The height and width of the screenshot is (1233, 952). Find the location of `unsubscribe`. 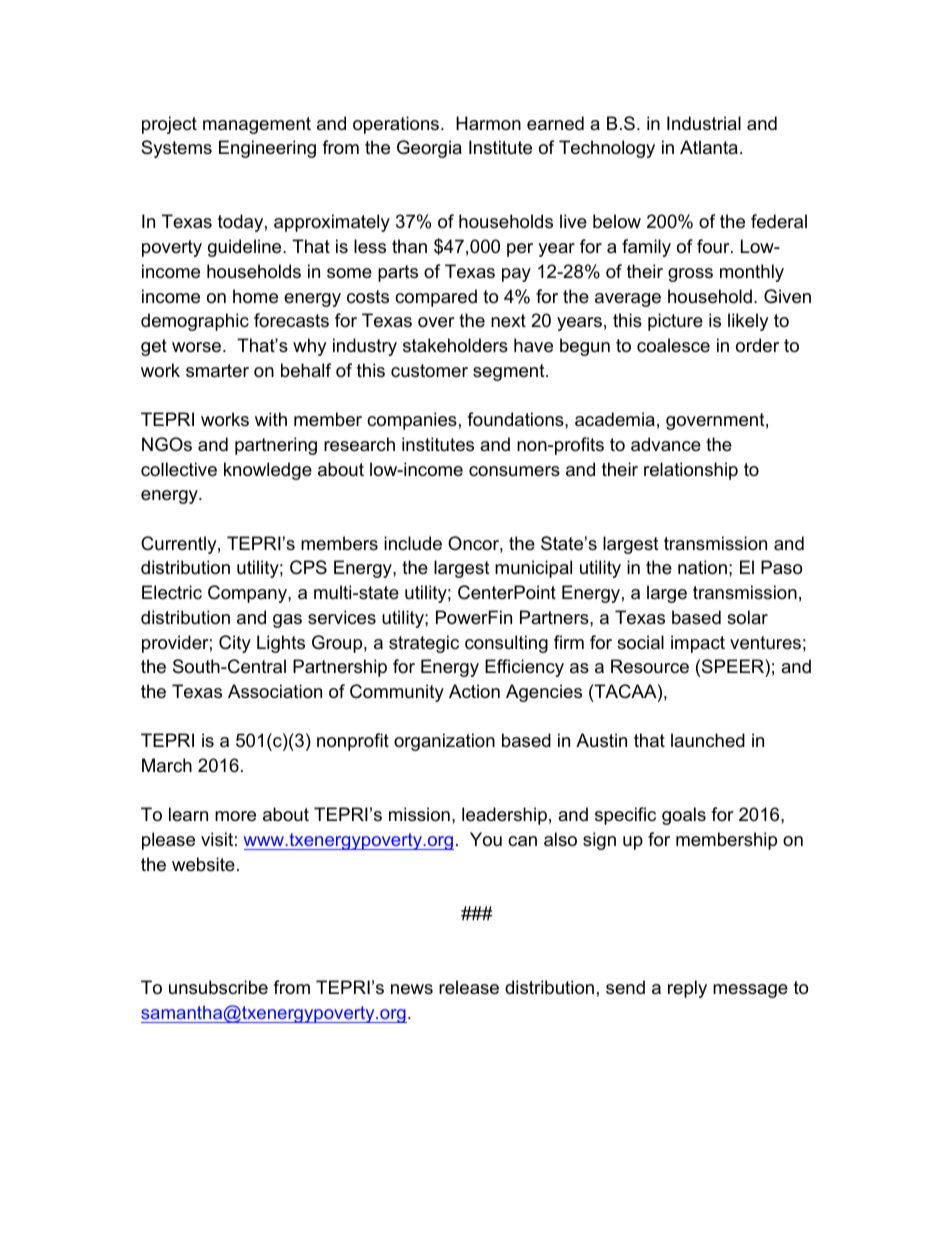

unsubscribe is located at coordinates (218, 987).
